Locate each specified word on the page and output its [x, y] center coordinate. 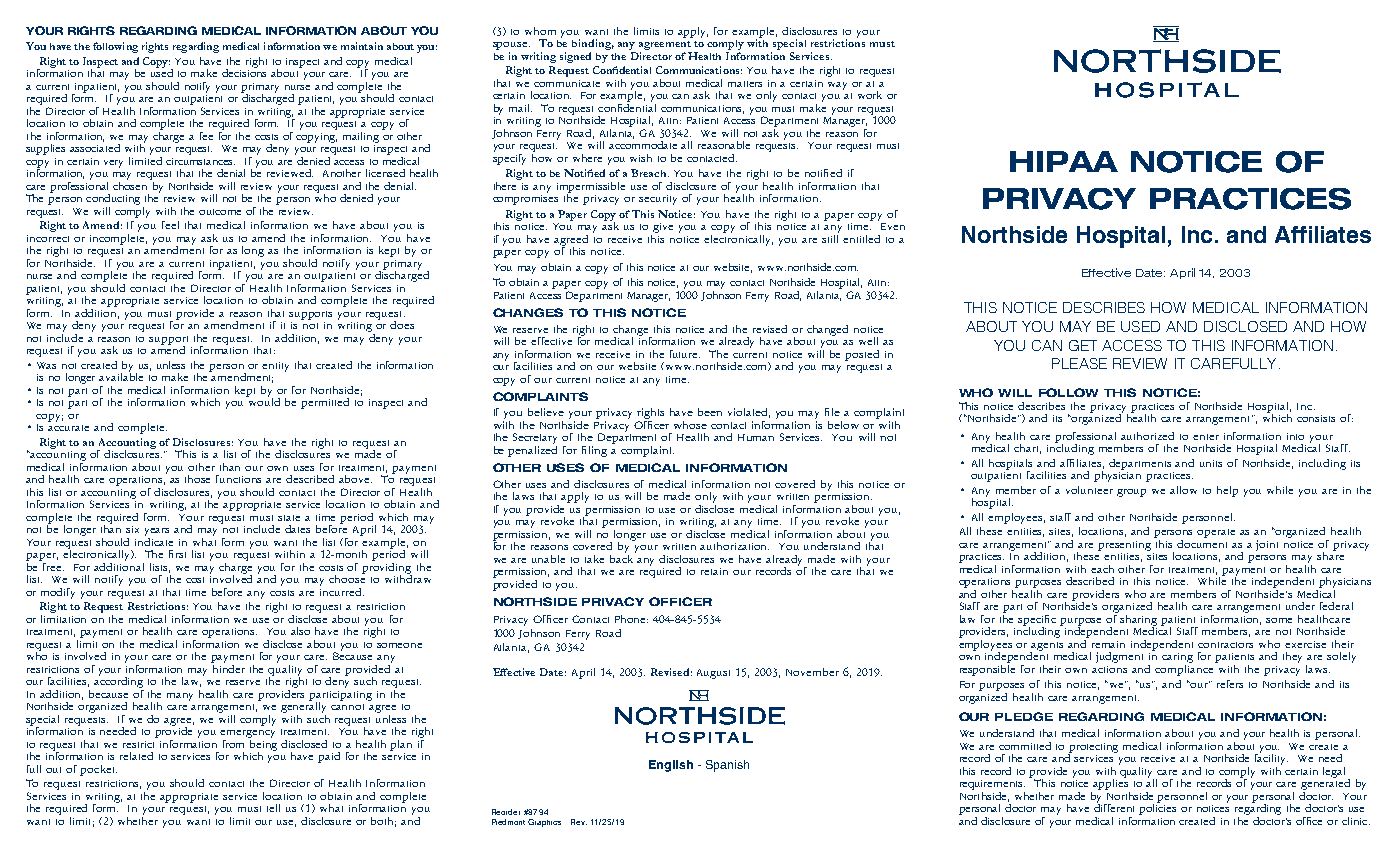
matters [745, 84]
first [177, 554]
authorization [734, 546]
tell [273, 808]
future [685, 354]
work [870, 95]
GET [1083, 345]
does [402, 325]
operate [1216, 533]
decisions [244, 72]
